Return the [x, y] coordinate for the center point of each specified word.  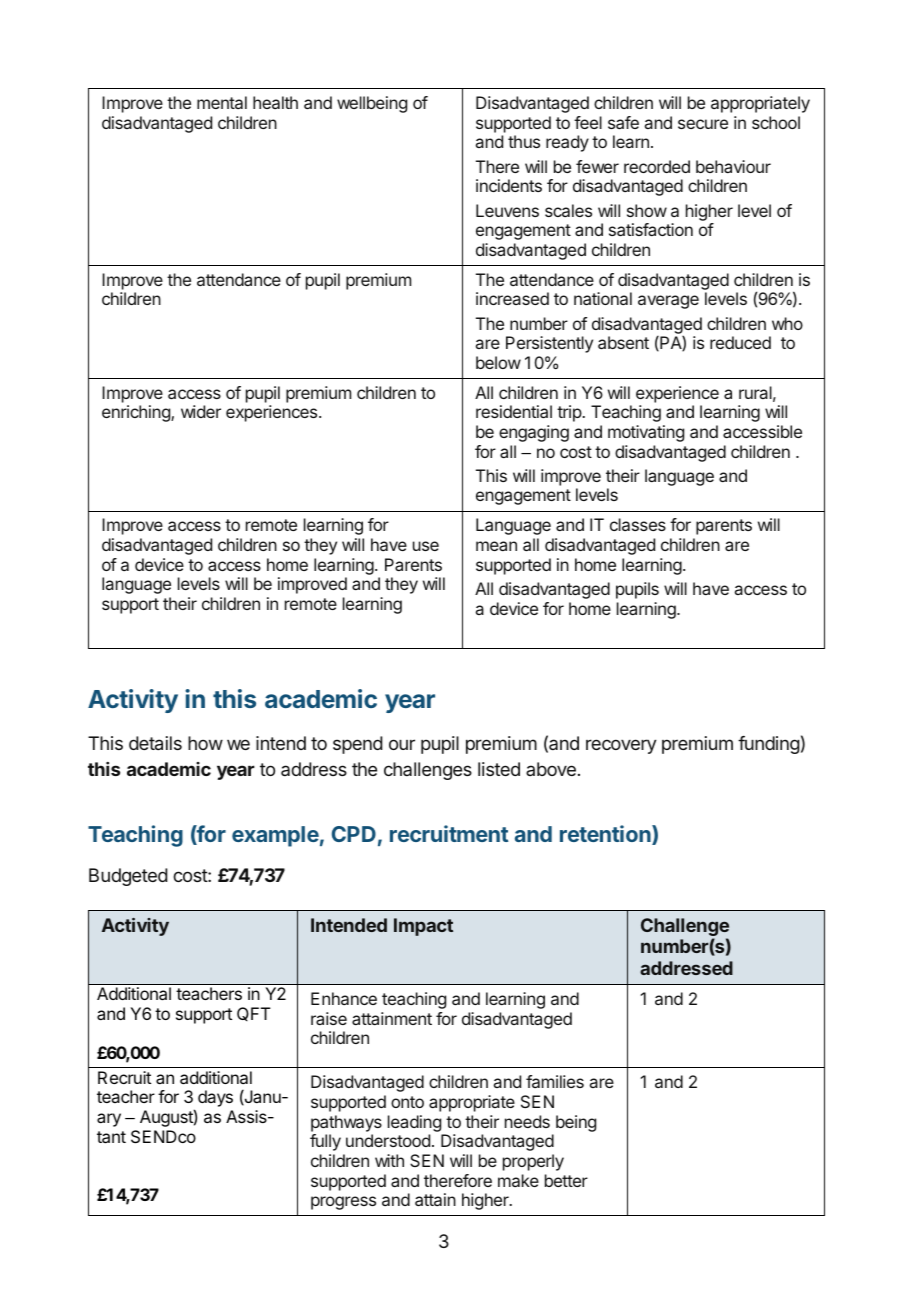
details [155, 743]
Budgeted [128, 877]
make [518, 1180]
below [498, 362]
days [215, 1098]
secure [703, 124]
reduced [740, 342]
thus [524, 141]
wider [201, 411]
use [426, 546]
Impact [423, 927]
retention [606, 835]
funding [769, 745]
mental [222, 102]
